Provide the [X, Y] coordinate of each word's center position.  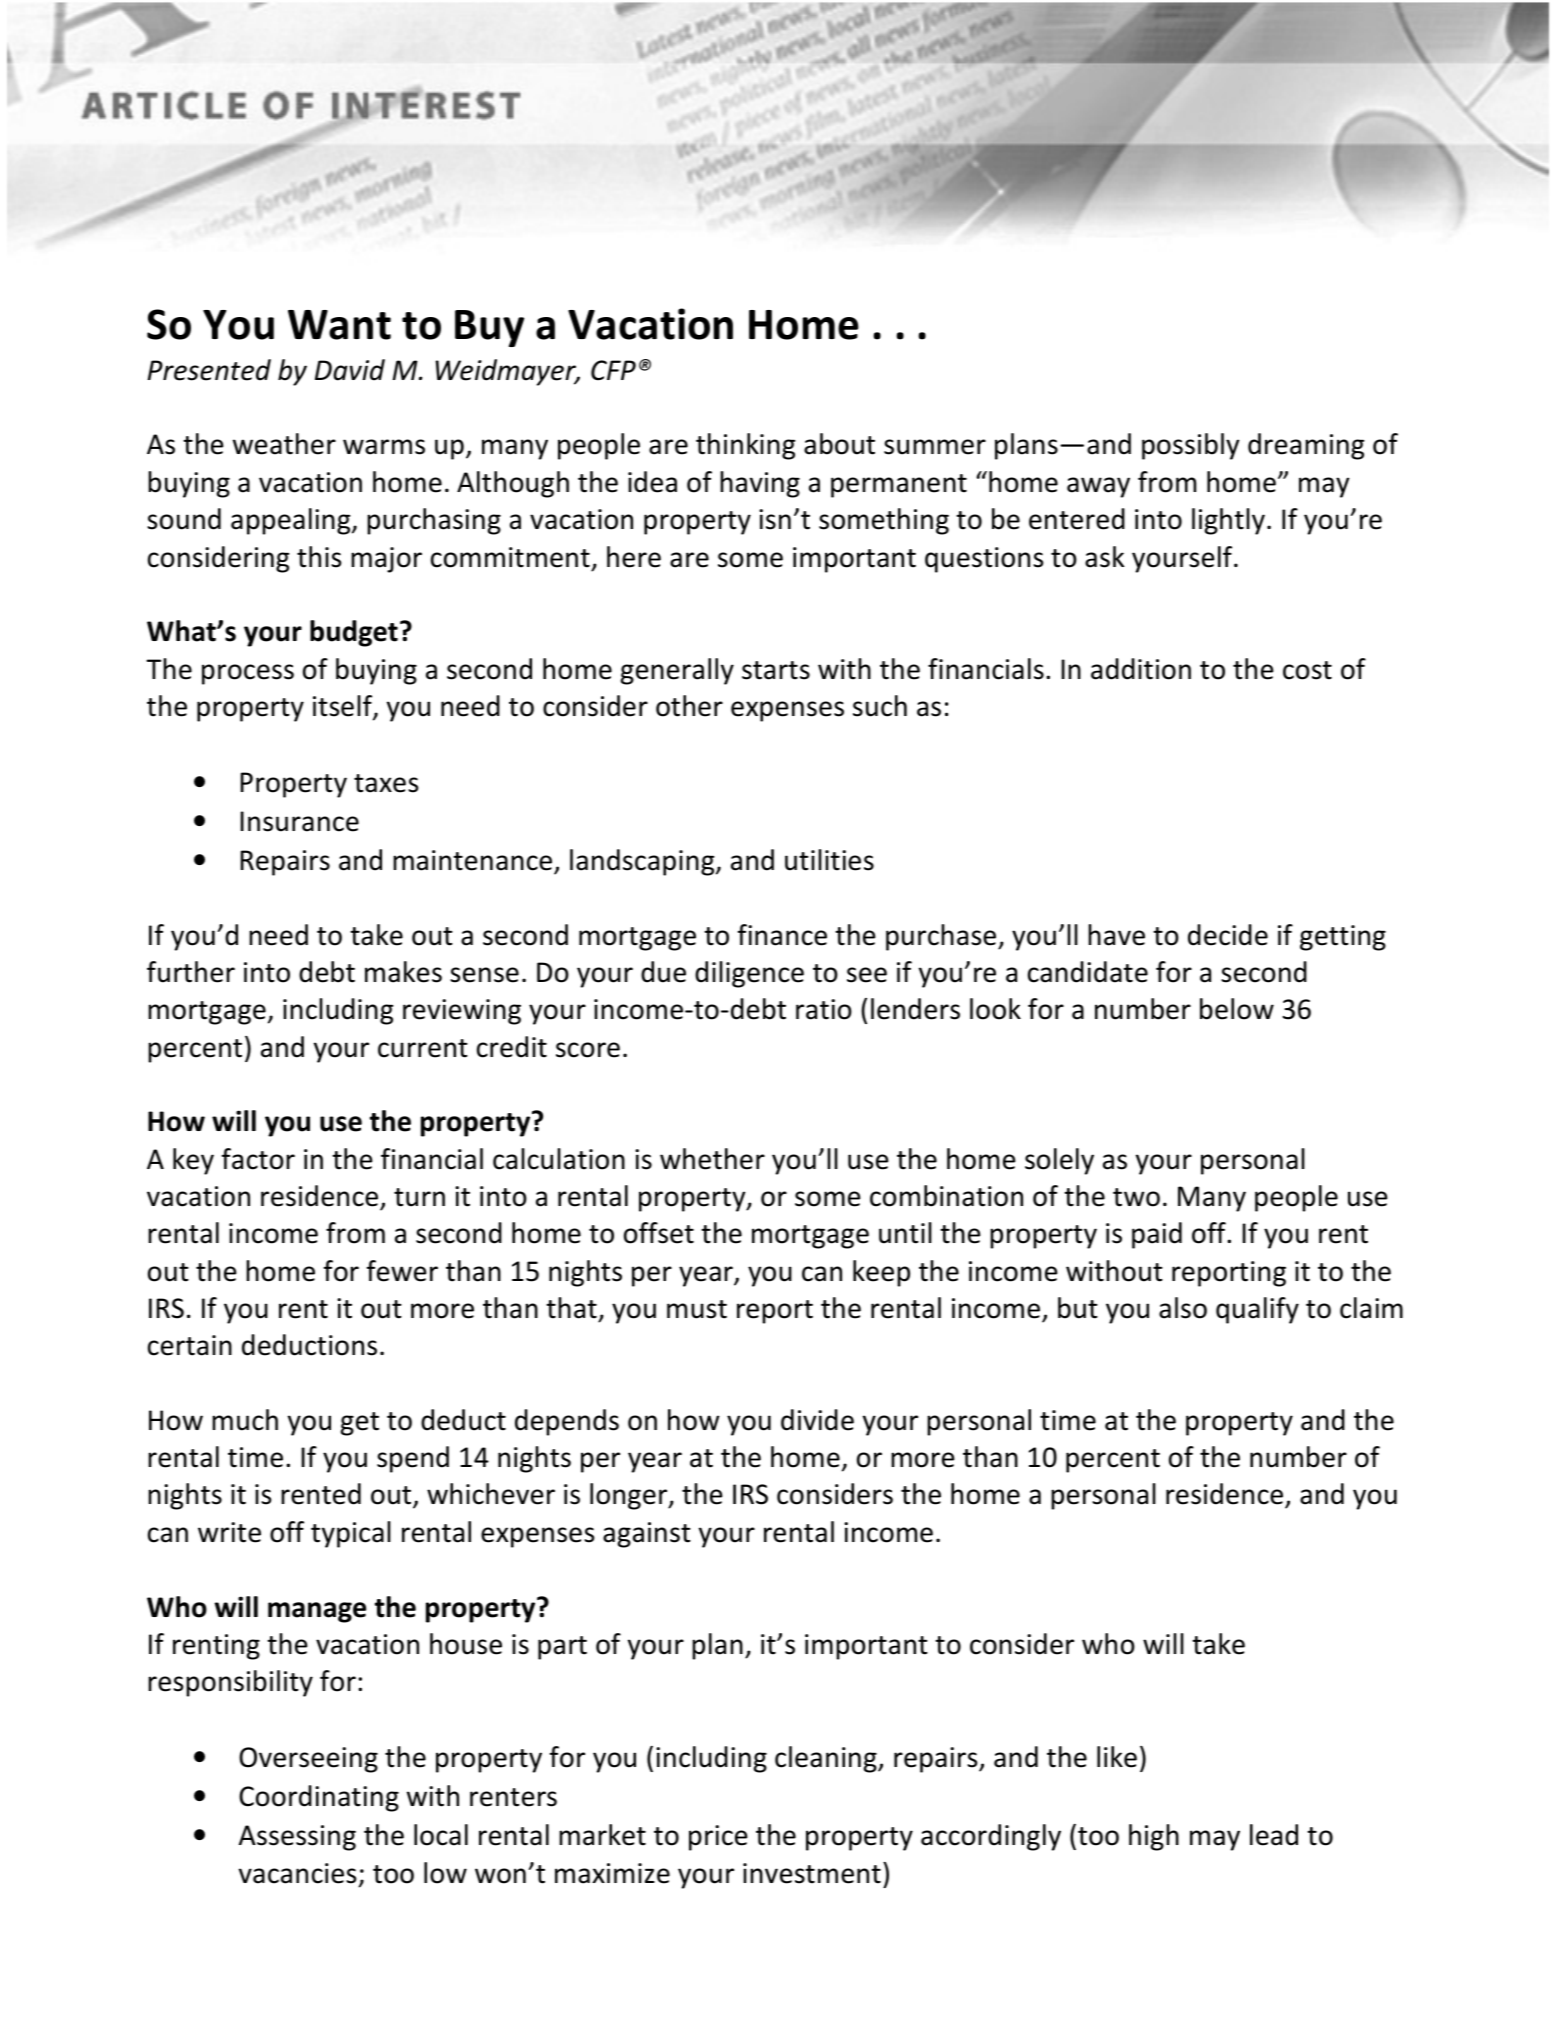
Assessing [297, 1838]
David [350, 370]
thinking [745, 446]
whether [712, 1159]
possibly [1191, 446]
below [1237, 1009]
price [718, 1838]
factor [258, 1159]
